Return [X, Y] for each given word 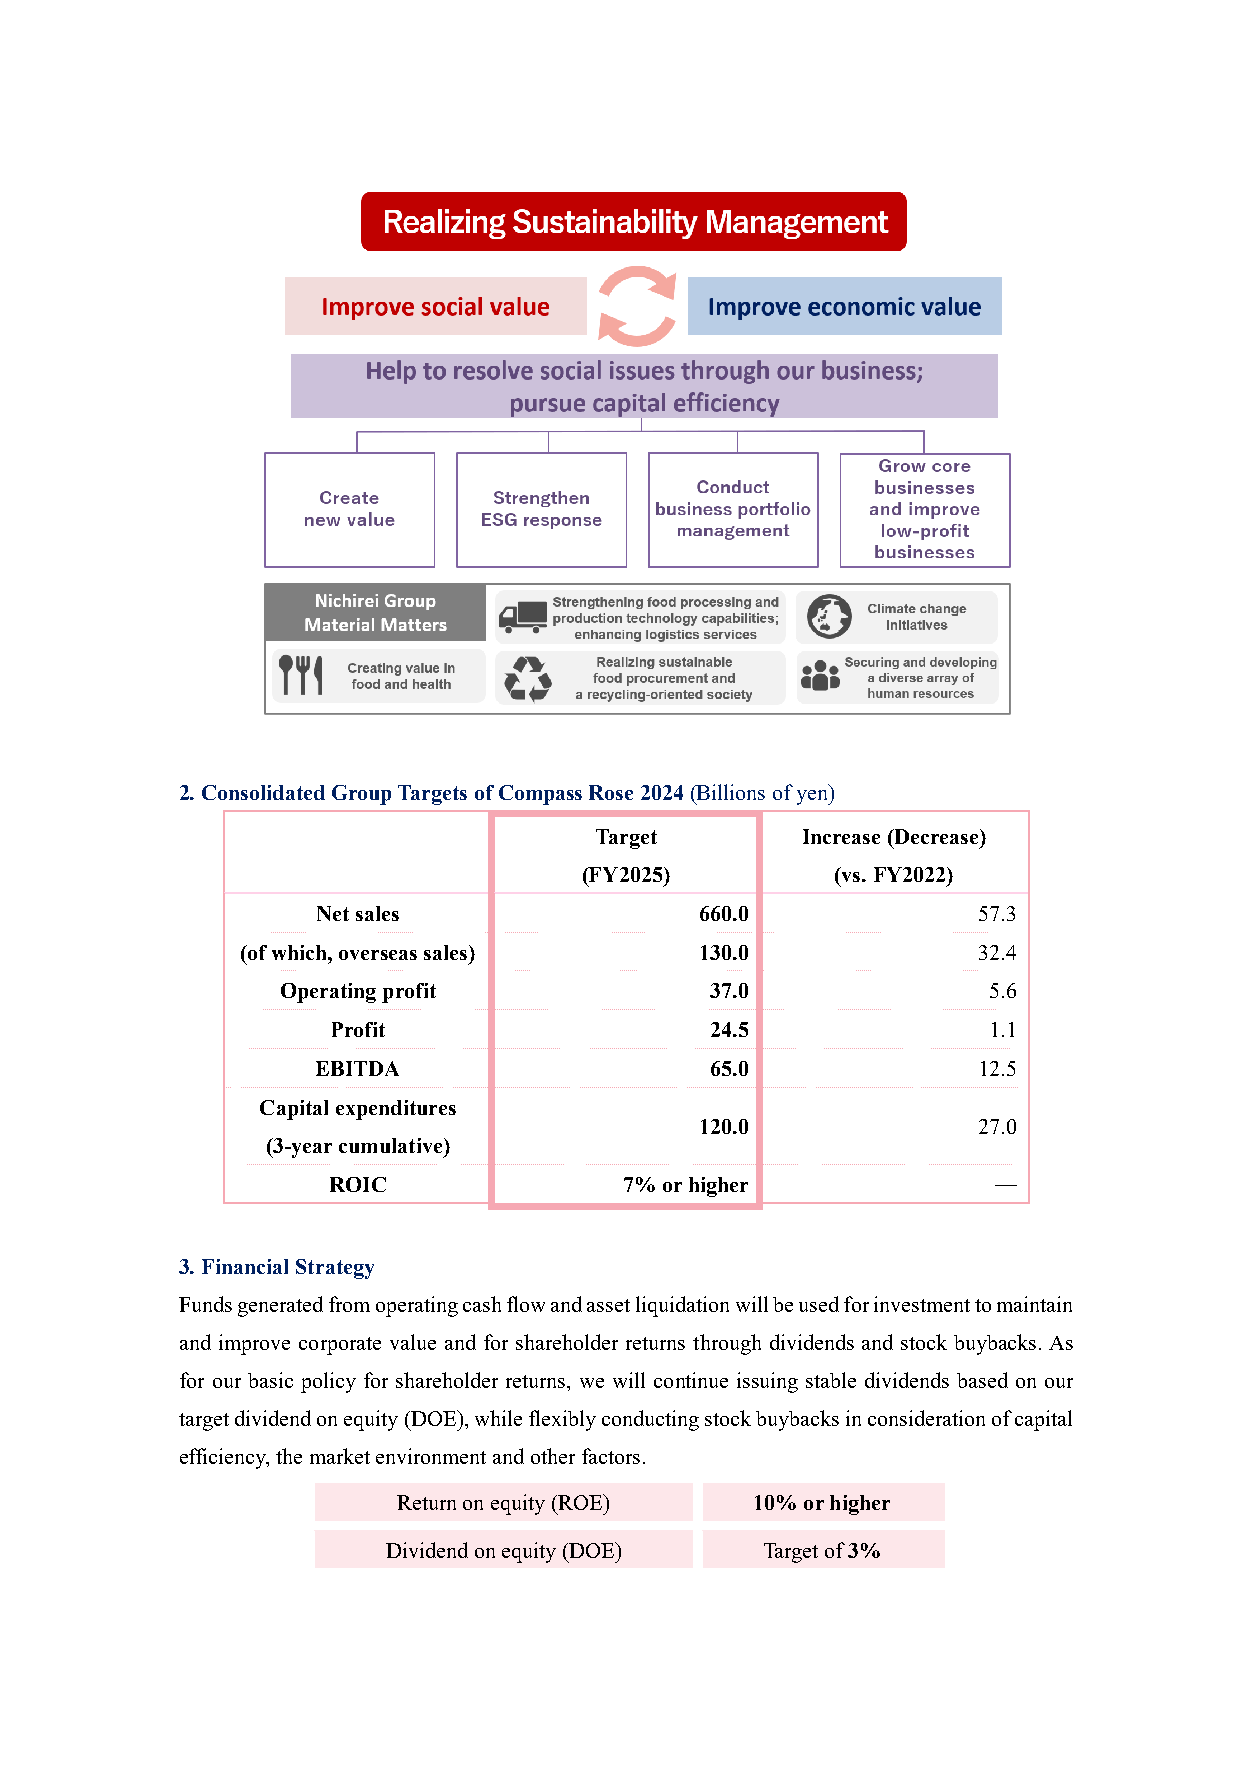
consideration [926, 1418]
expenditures [396, 1110]
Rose [611, 792]
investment [922, 1304]
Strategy [335, 1269]
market [340, 1456]
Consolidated [263, 792]
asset [608, 1305]
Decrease [936, 836]
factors [611, 1456]
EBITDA [357, 1068]
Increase [841, 836]
